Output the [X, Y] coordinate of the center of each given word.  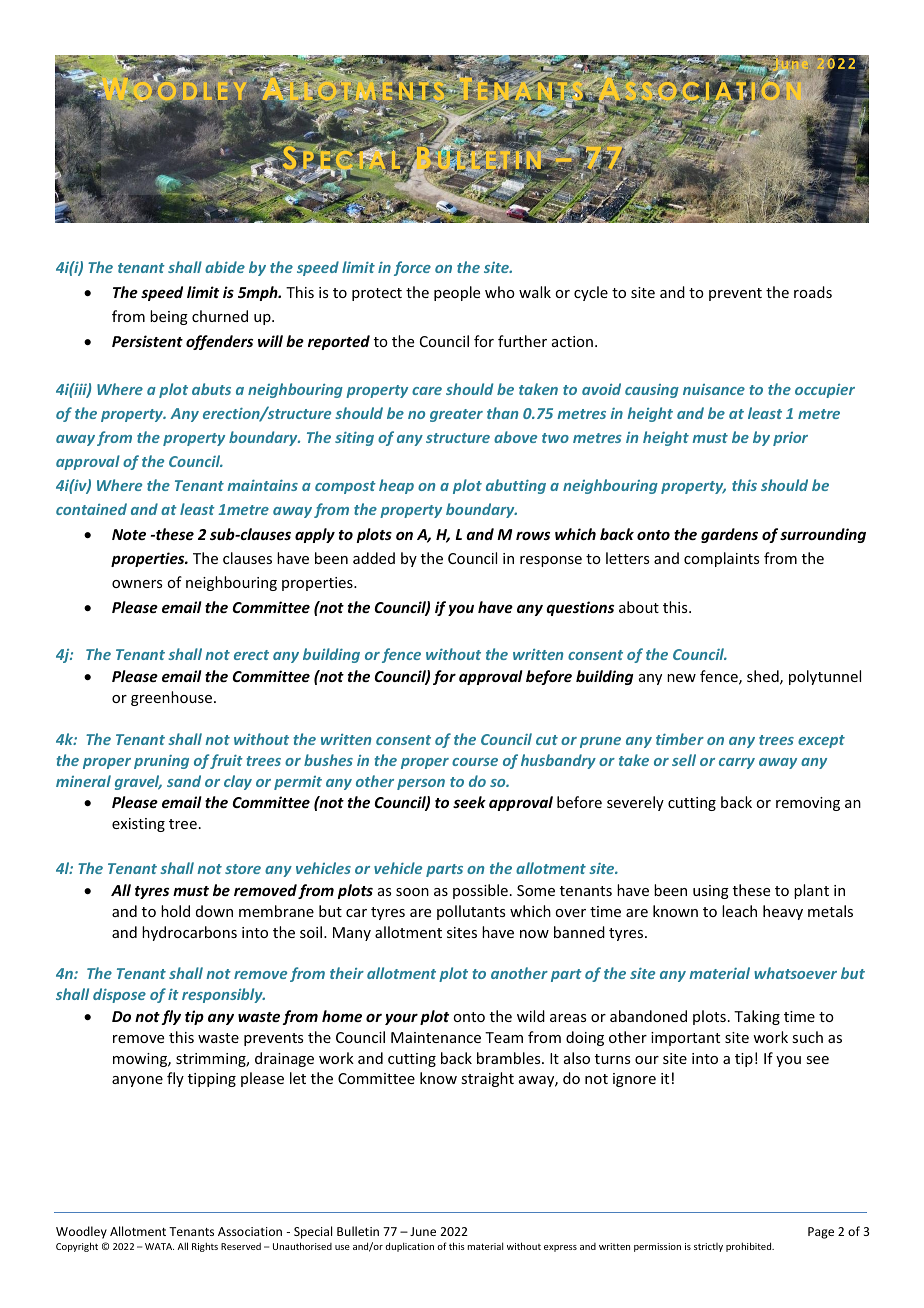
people [457, 293]
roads [813, 292]
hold [175, 911]
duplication [409, 1247]
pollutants [471, 912]
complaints [721, 559]
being [169, 317]
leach [739, 911]
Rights [205, 1247]
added [374, 558]
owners [137, 584]
